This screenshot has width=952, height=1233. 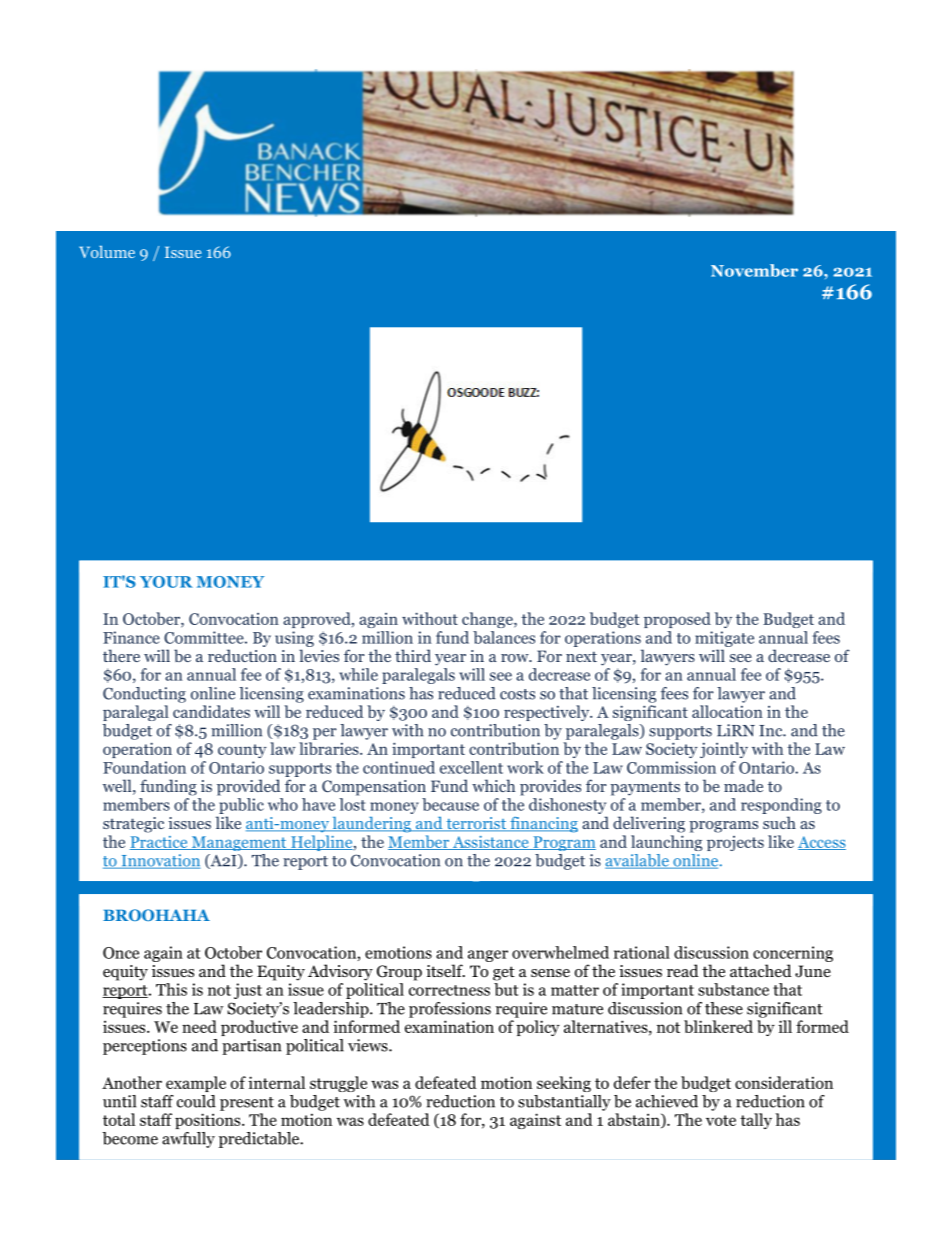 I want to click on candidates, so click(x=211, y=711).
